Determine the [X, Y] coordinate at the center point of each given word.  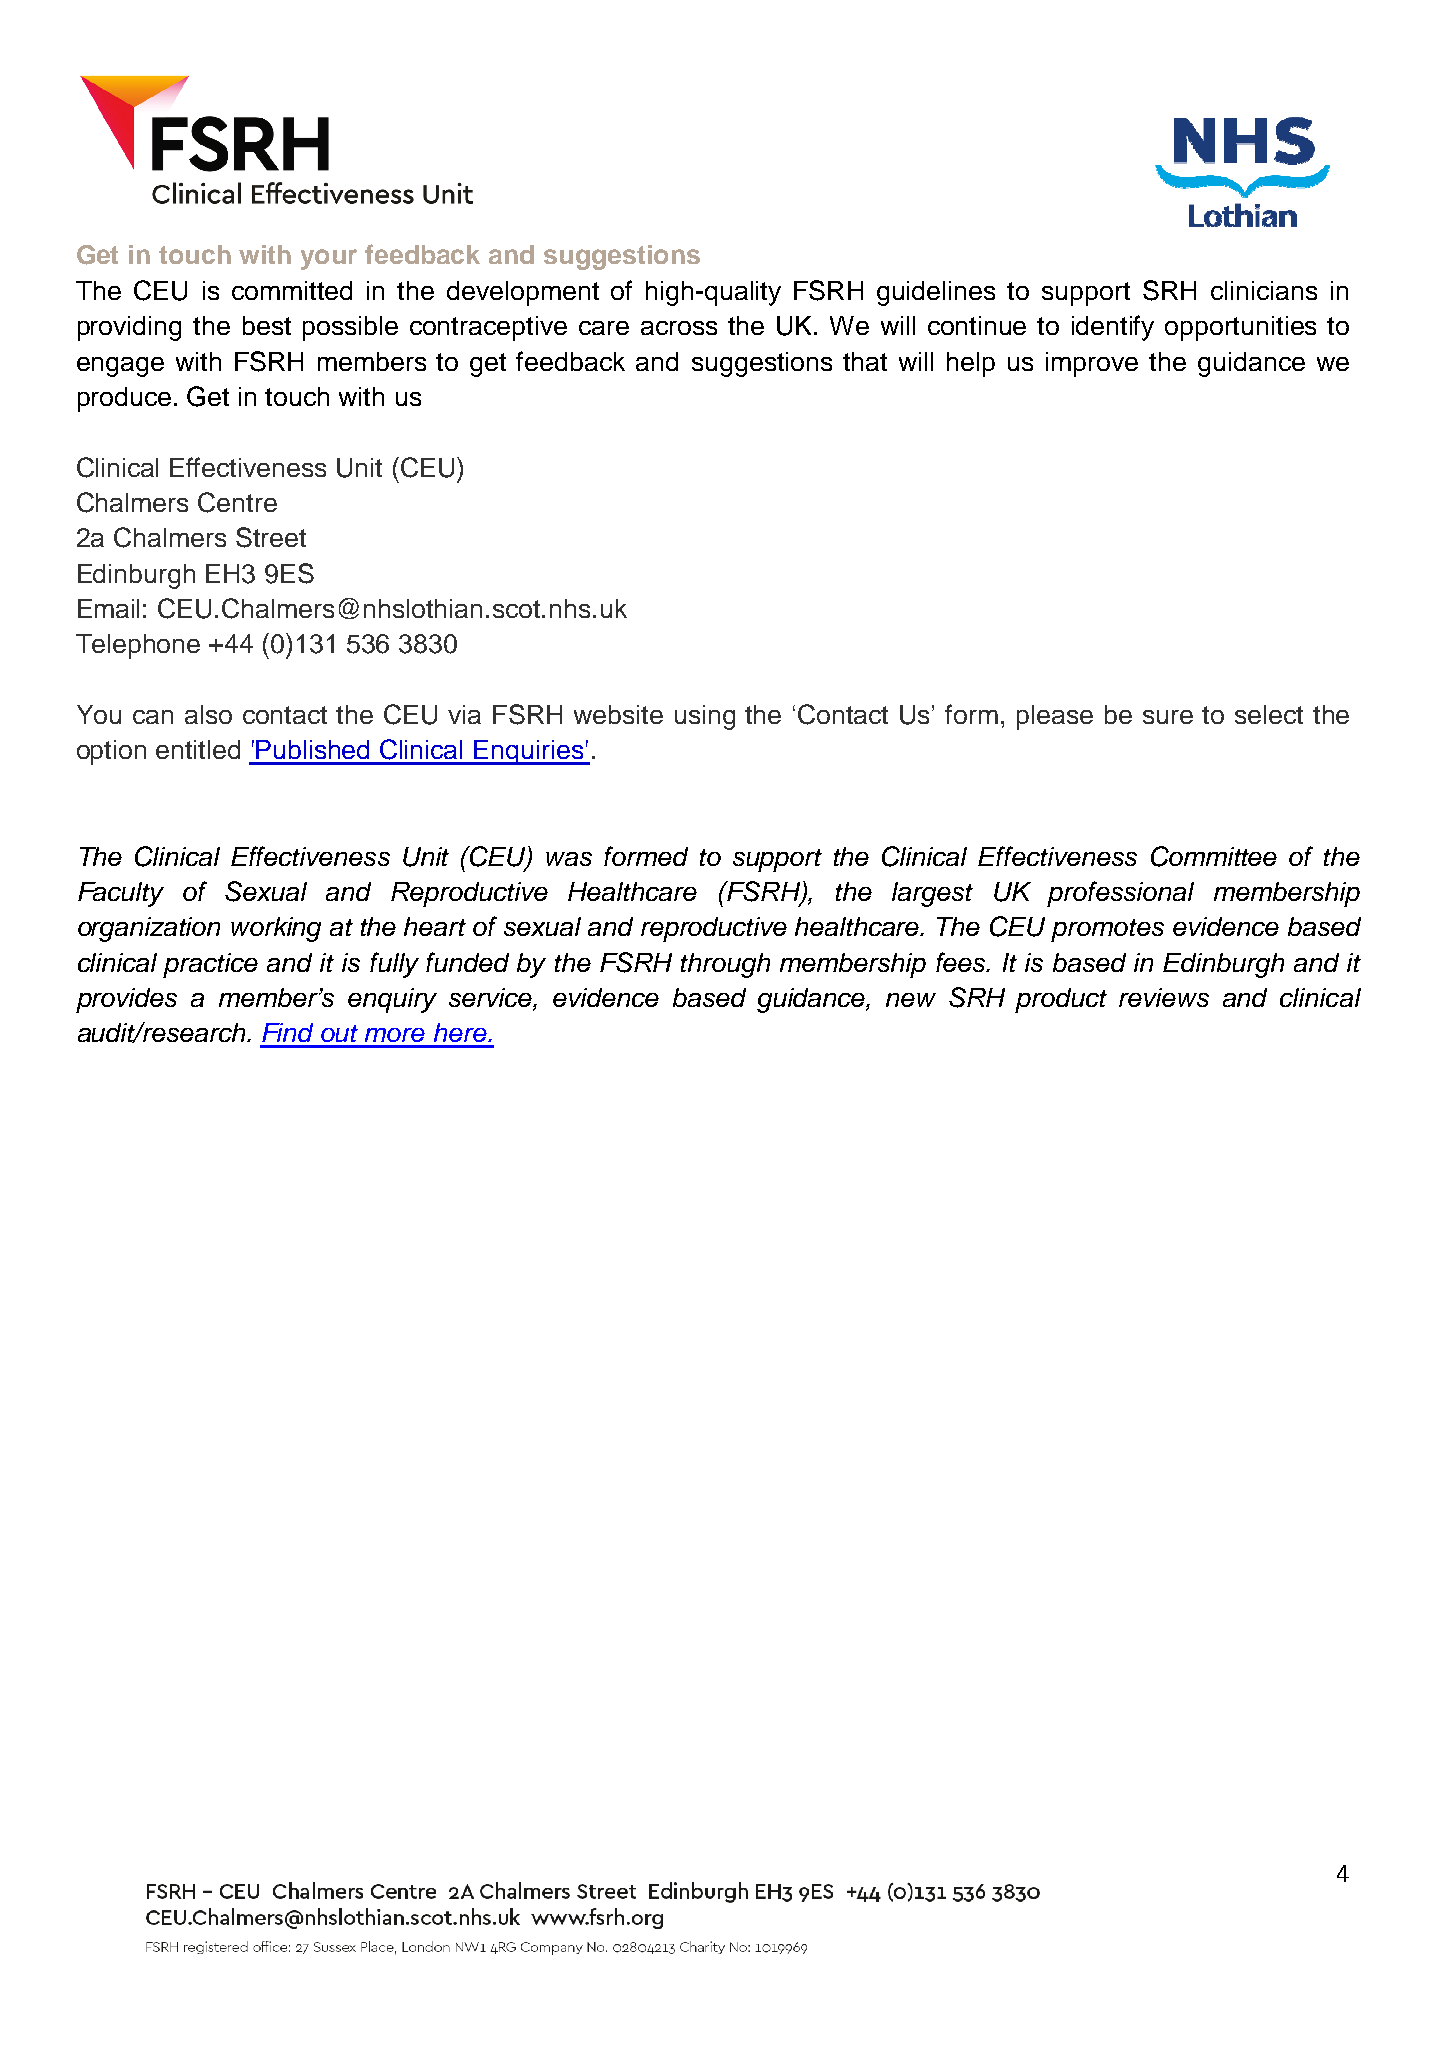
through [725, 965]
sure [1168, 717]
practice [210, 965]
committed [292, 290]
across [679, 328]
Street [271, 537]
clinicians [1264, 290]
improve [1092, 364]
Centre [237, 502]
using [705, 717]
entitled [198, 749]
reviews [1164, 997]
